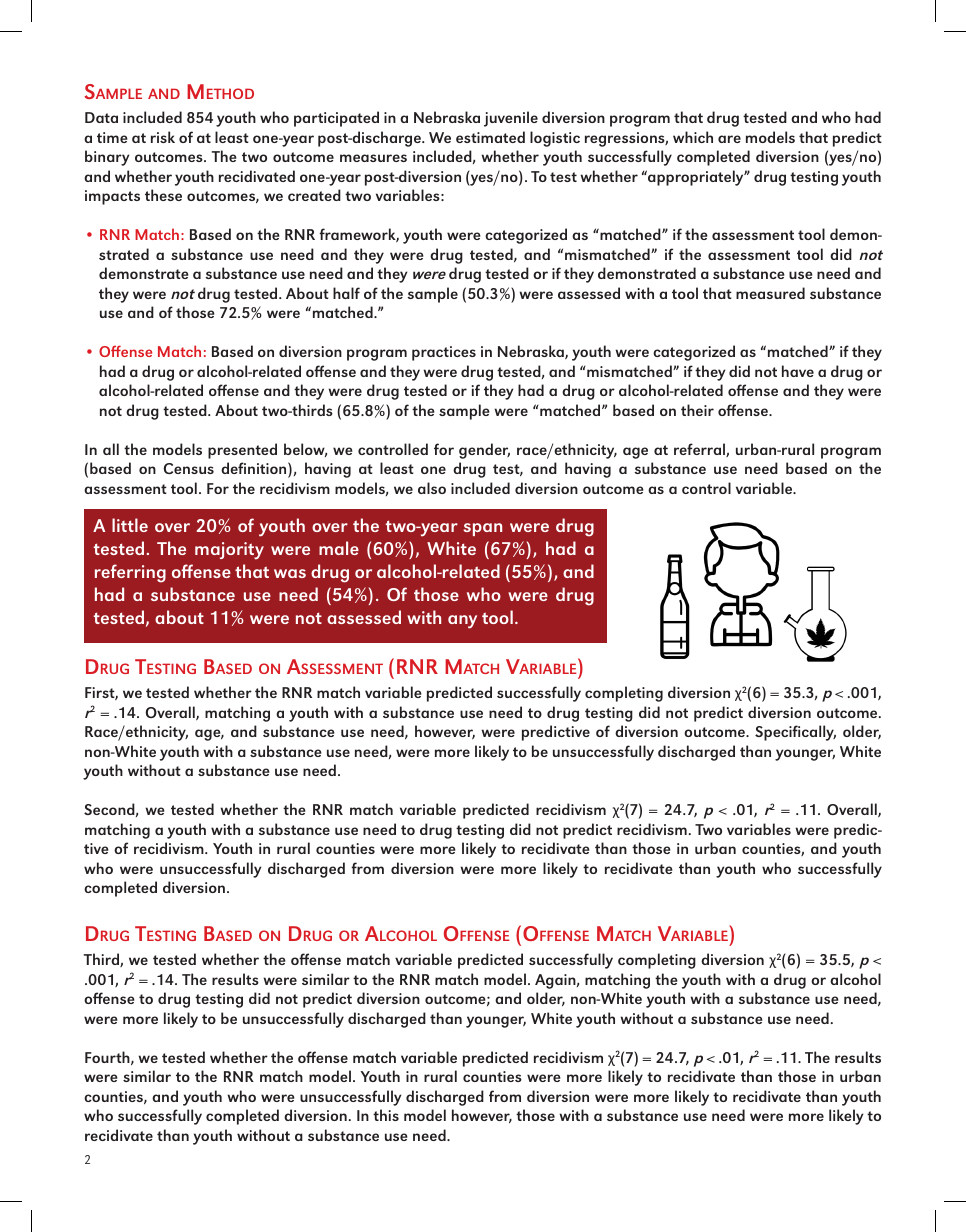  Describe the element at coordinates (729, 139) in the screenshot. I see `are` at that location.
